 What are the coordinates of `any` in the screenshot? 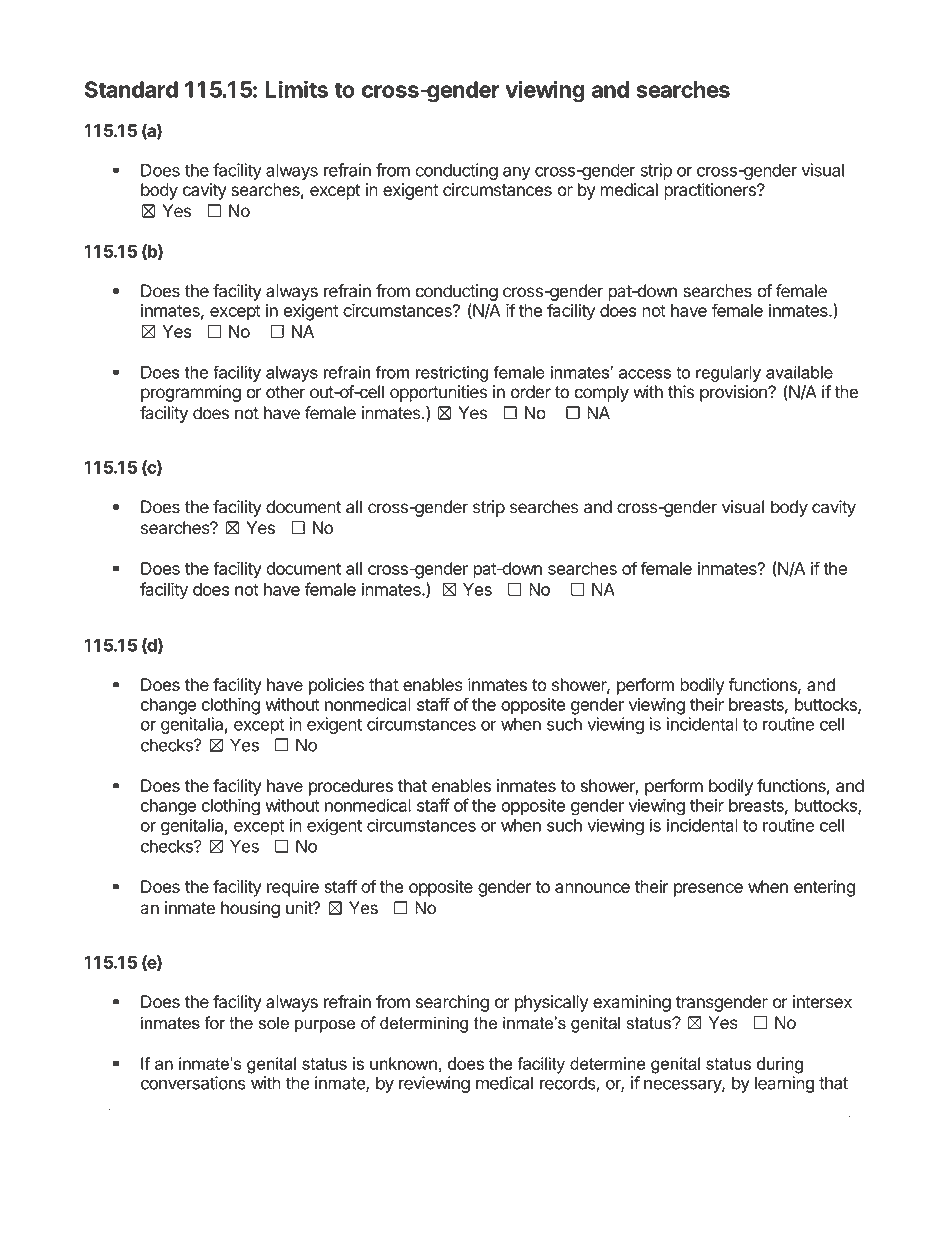 It's located at (517, 173).
